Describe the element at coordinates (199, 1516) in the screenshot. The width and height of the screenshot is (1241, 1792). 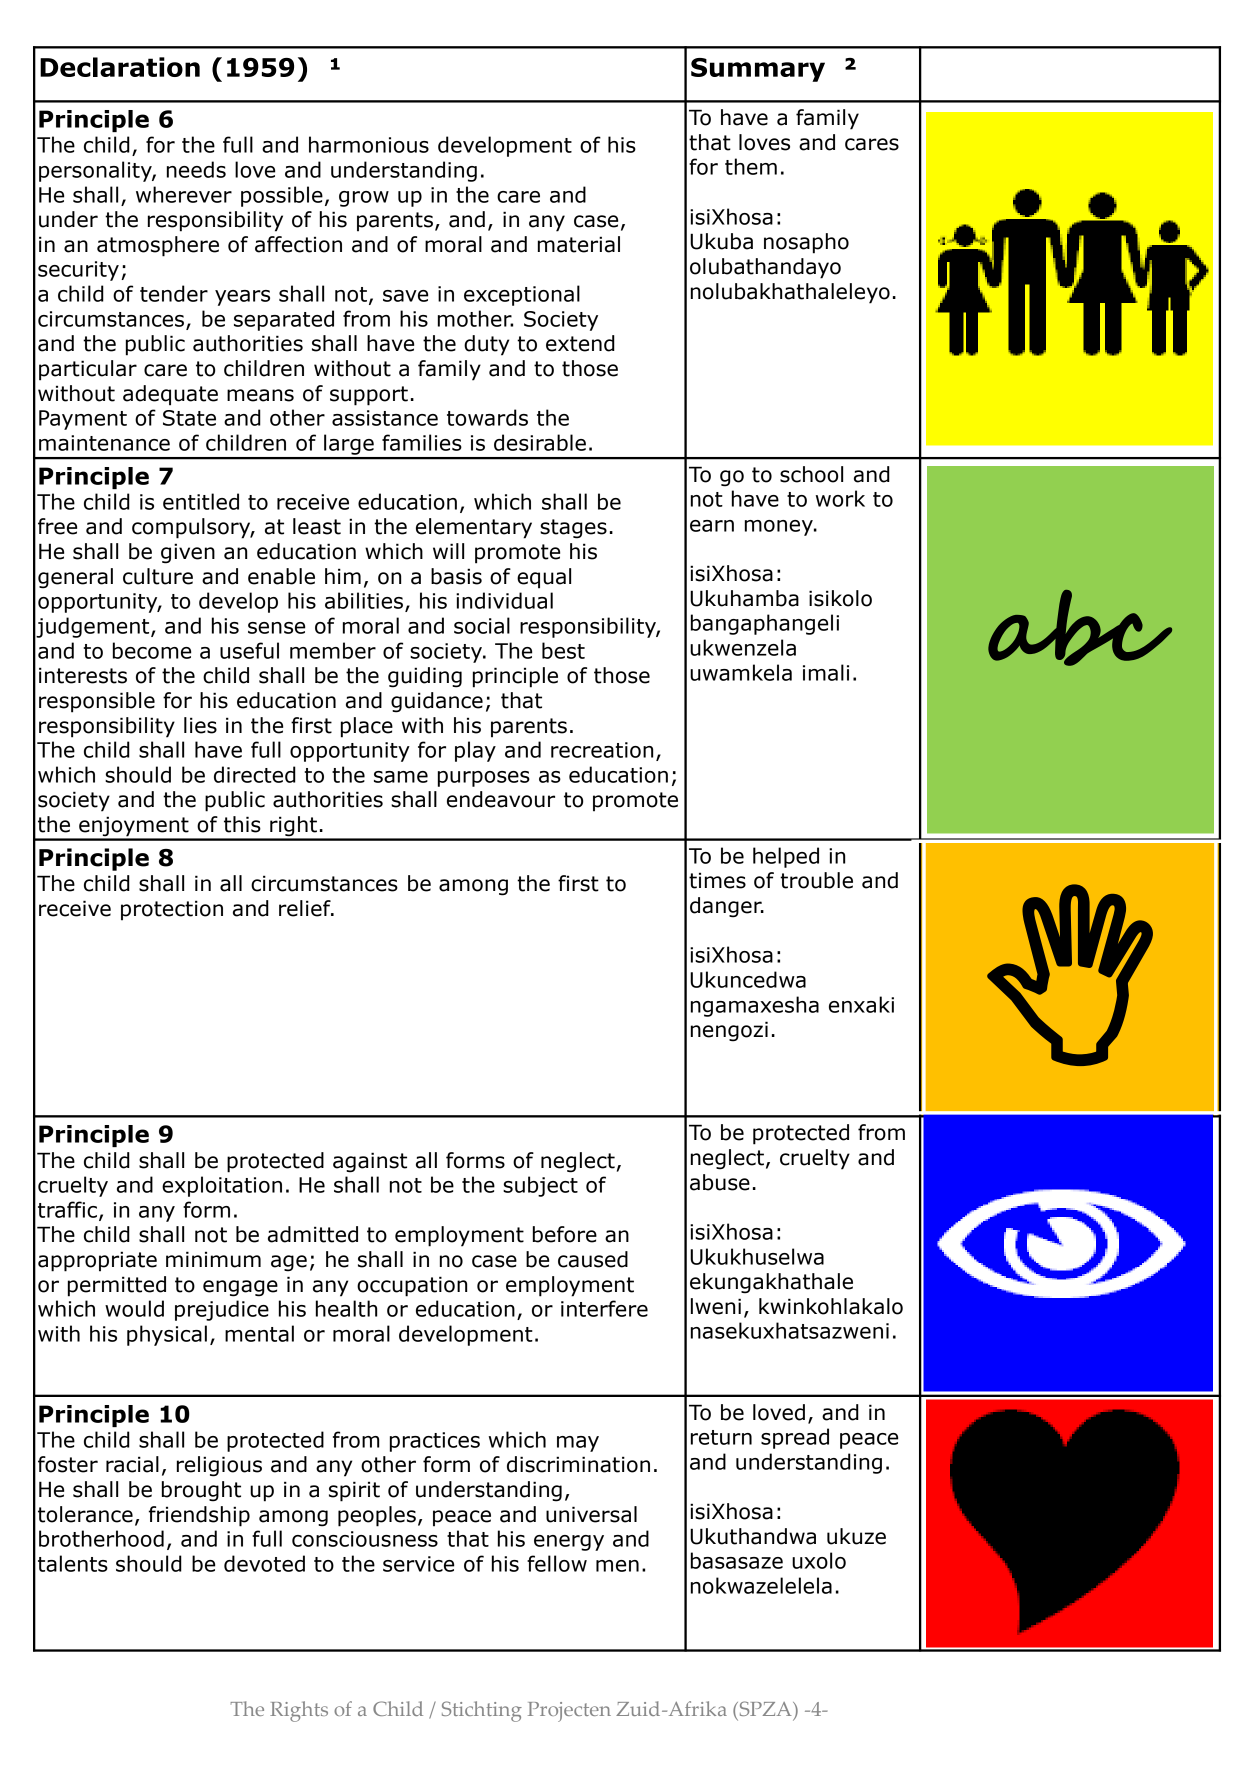
I see `friendship` at that location.
